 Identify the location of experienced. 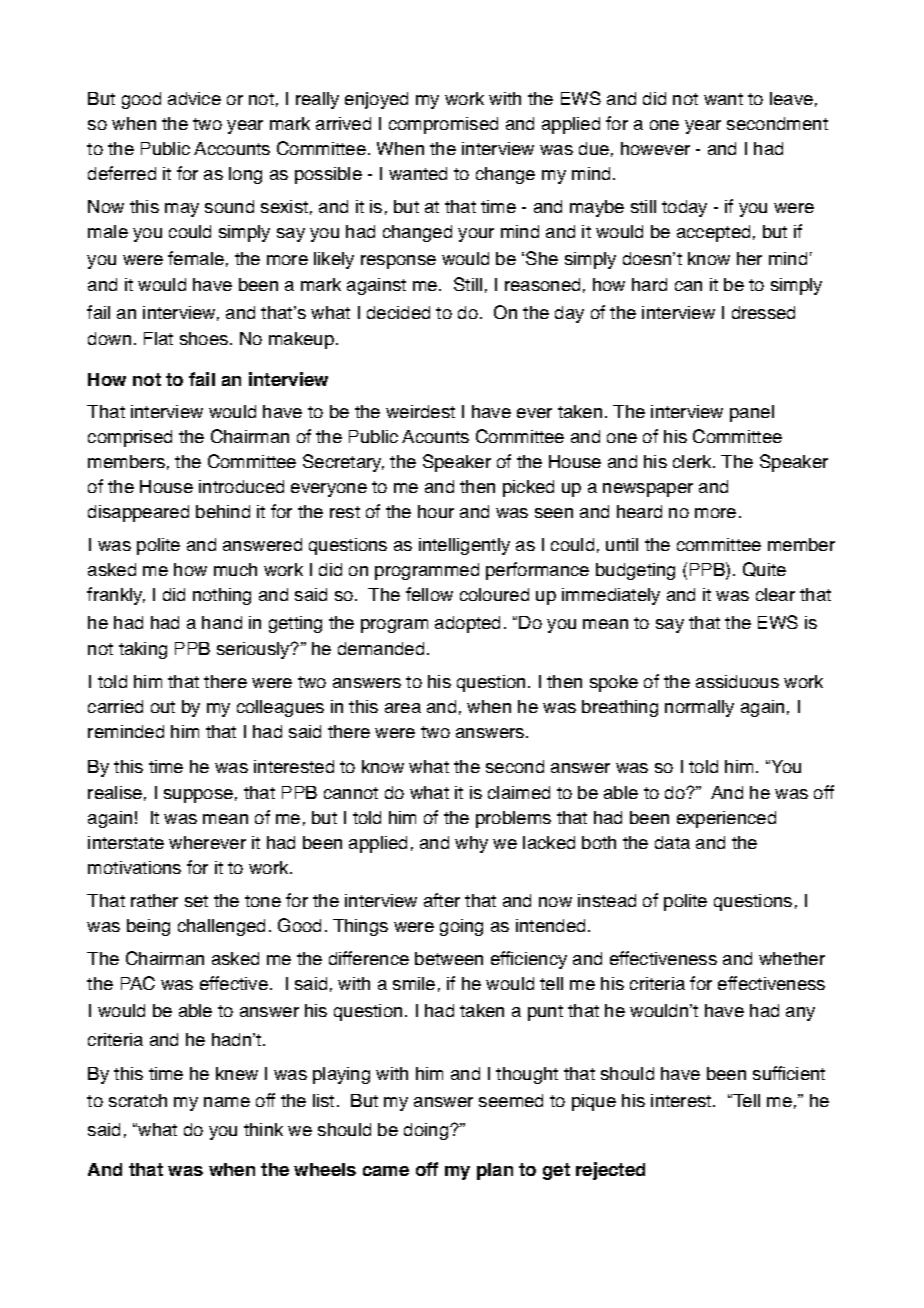
(726, 819).
